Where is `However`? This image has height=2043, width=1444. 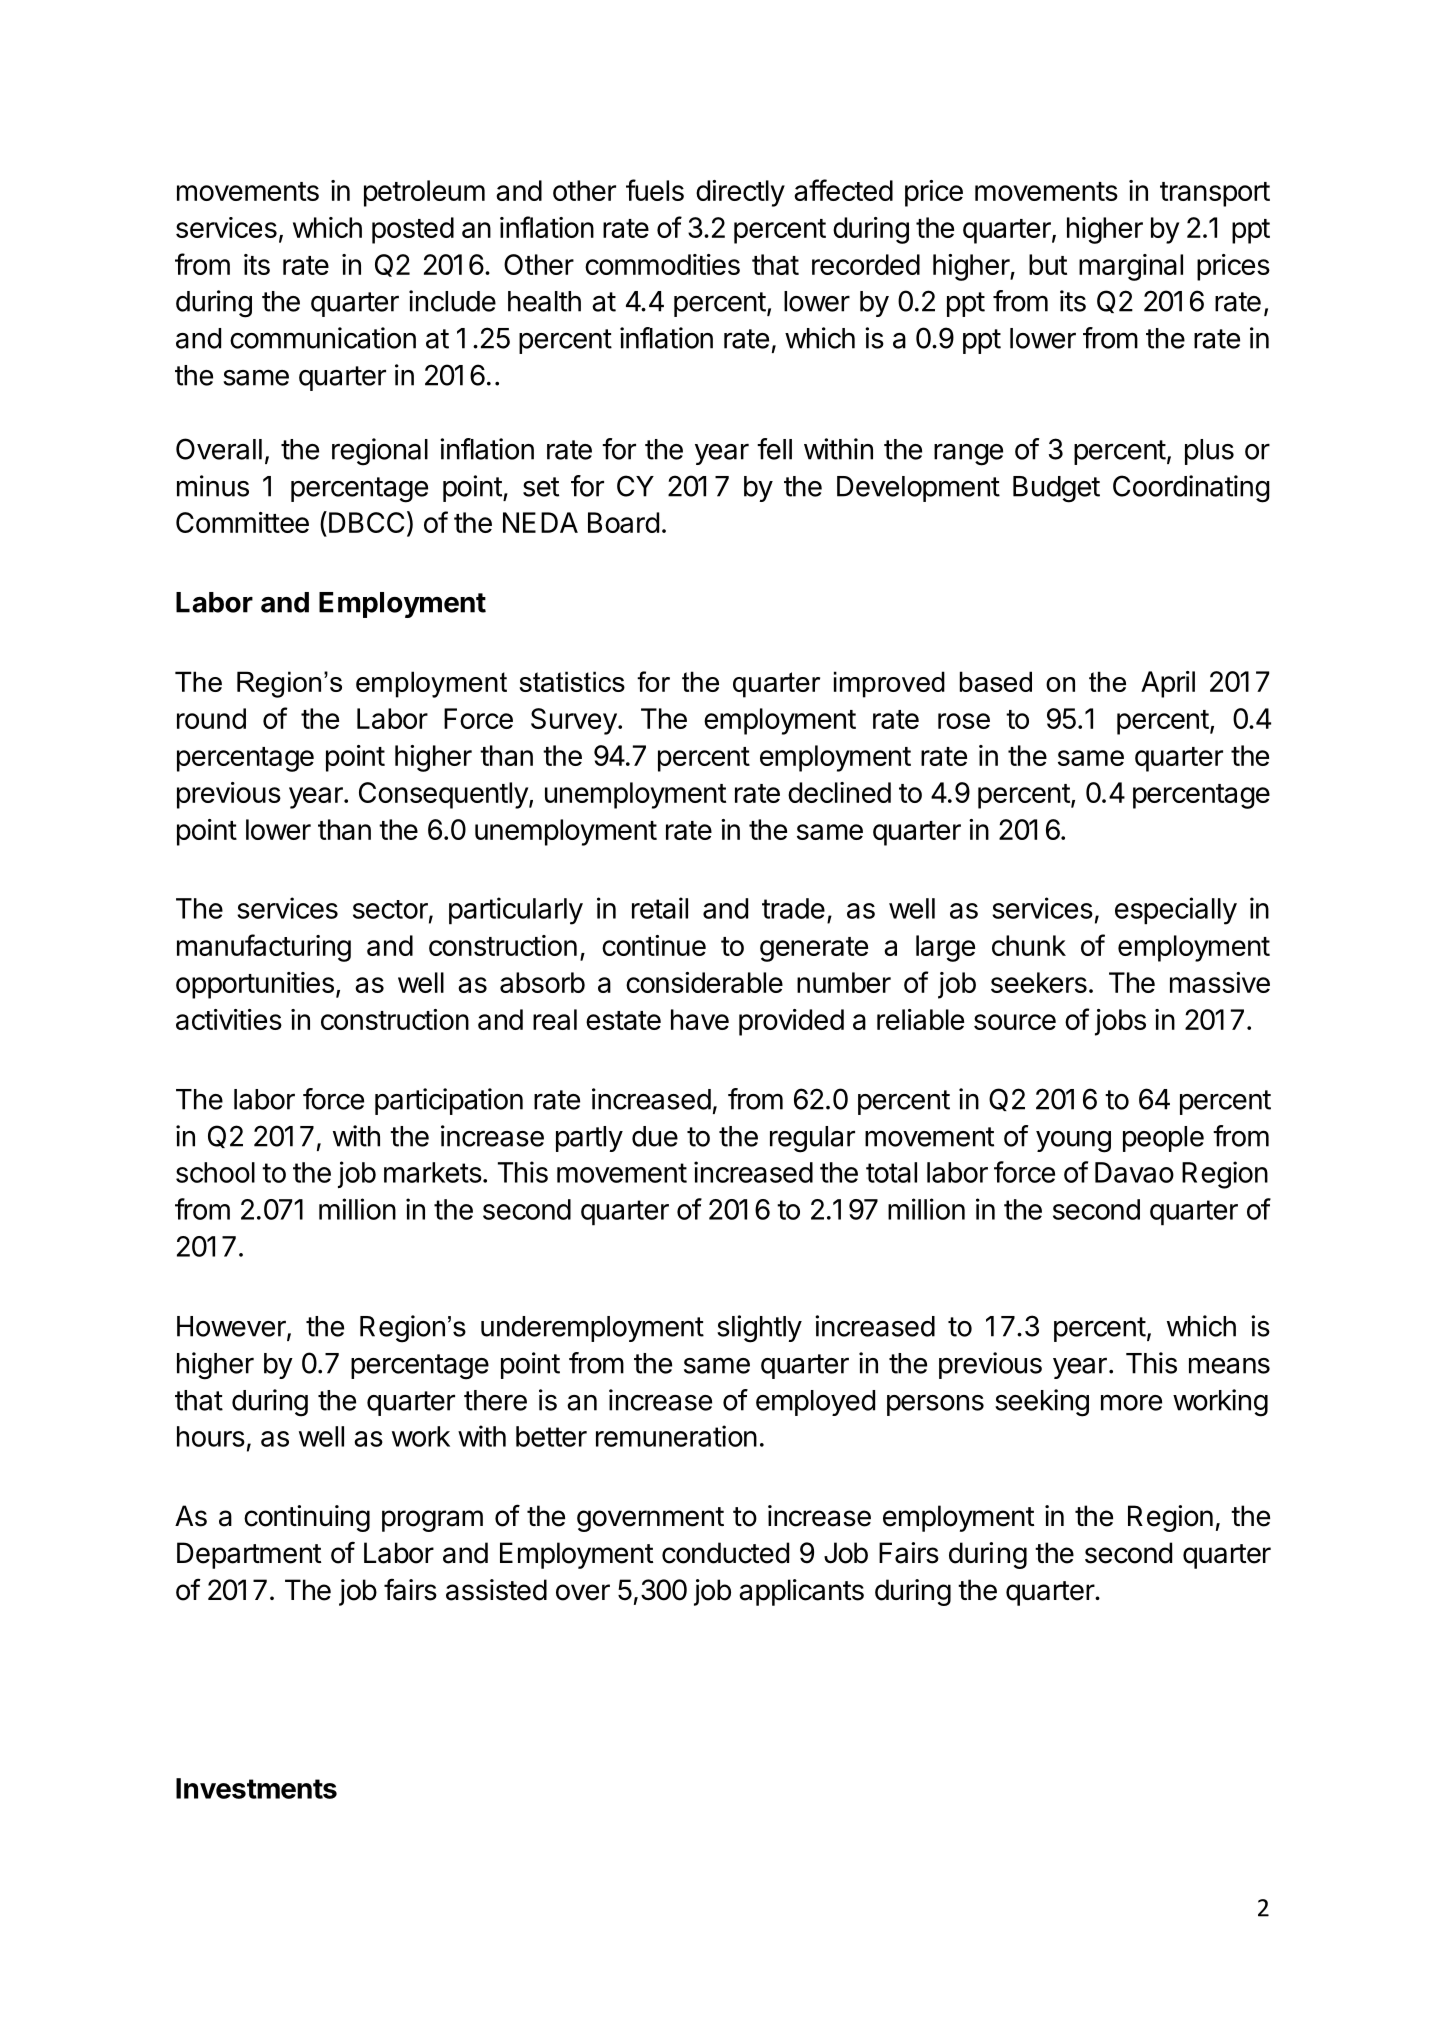
However is located at coordinates (232, 1327).
